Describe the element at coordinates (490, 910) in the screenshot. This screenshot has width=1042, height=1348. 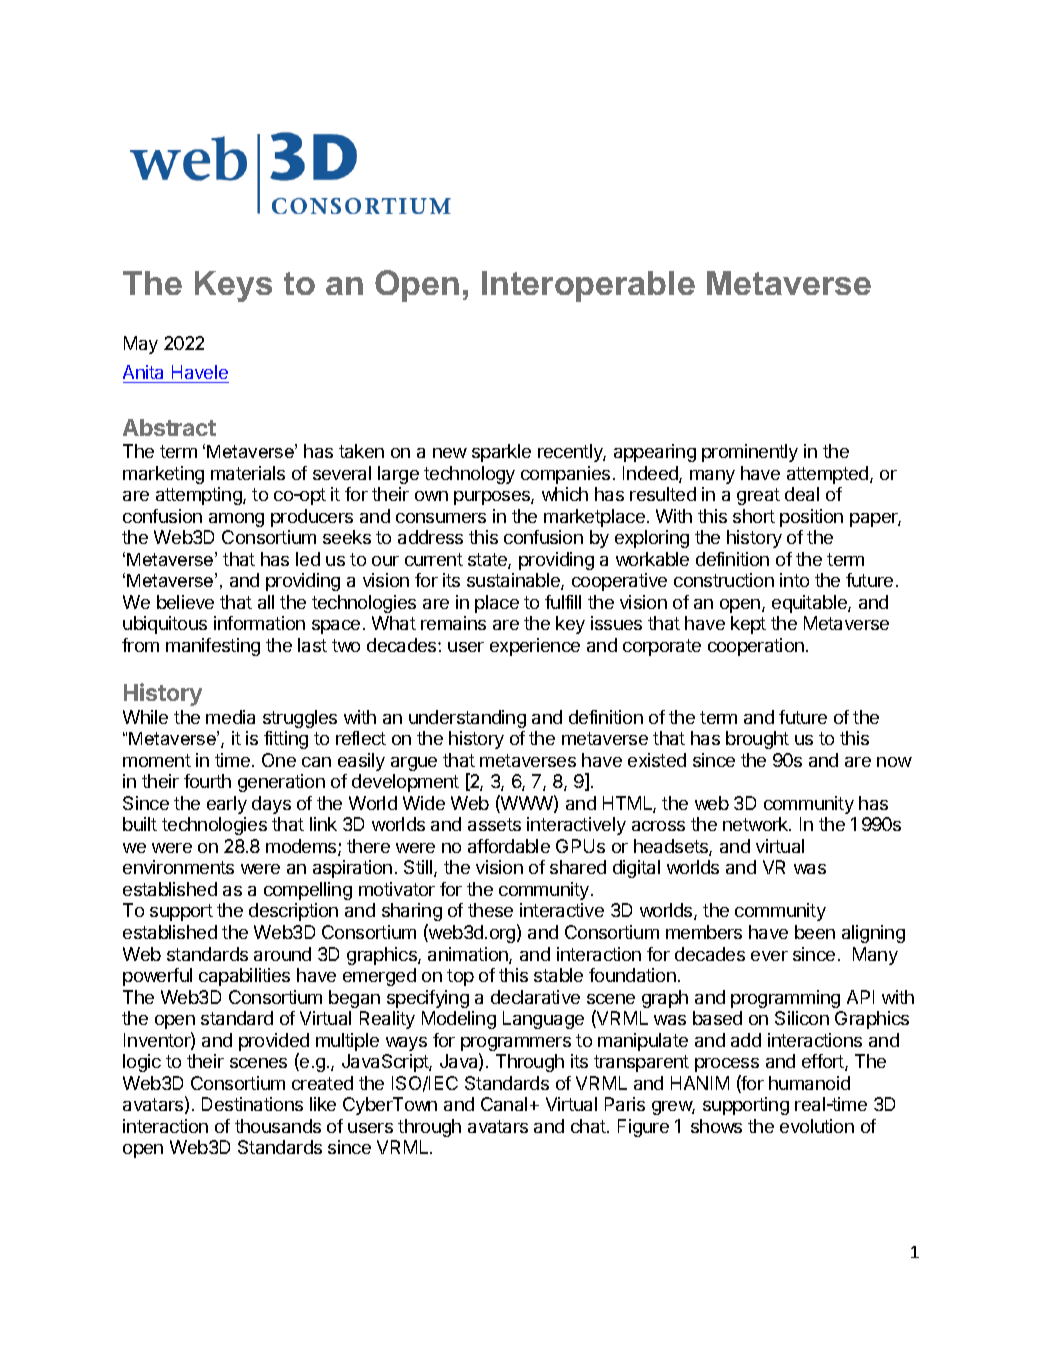
I see `these` at that location.
